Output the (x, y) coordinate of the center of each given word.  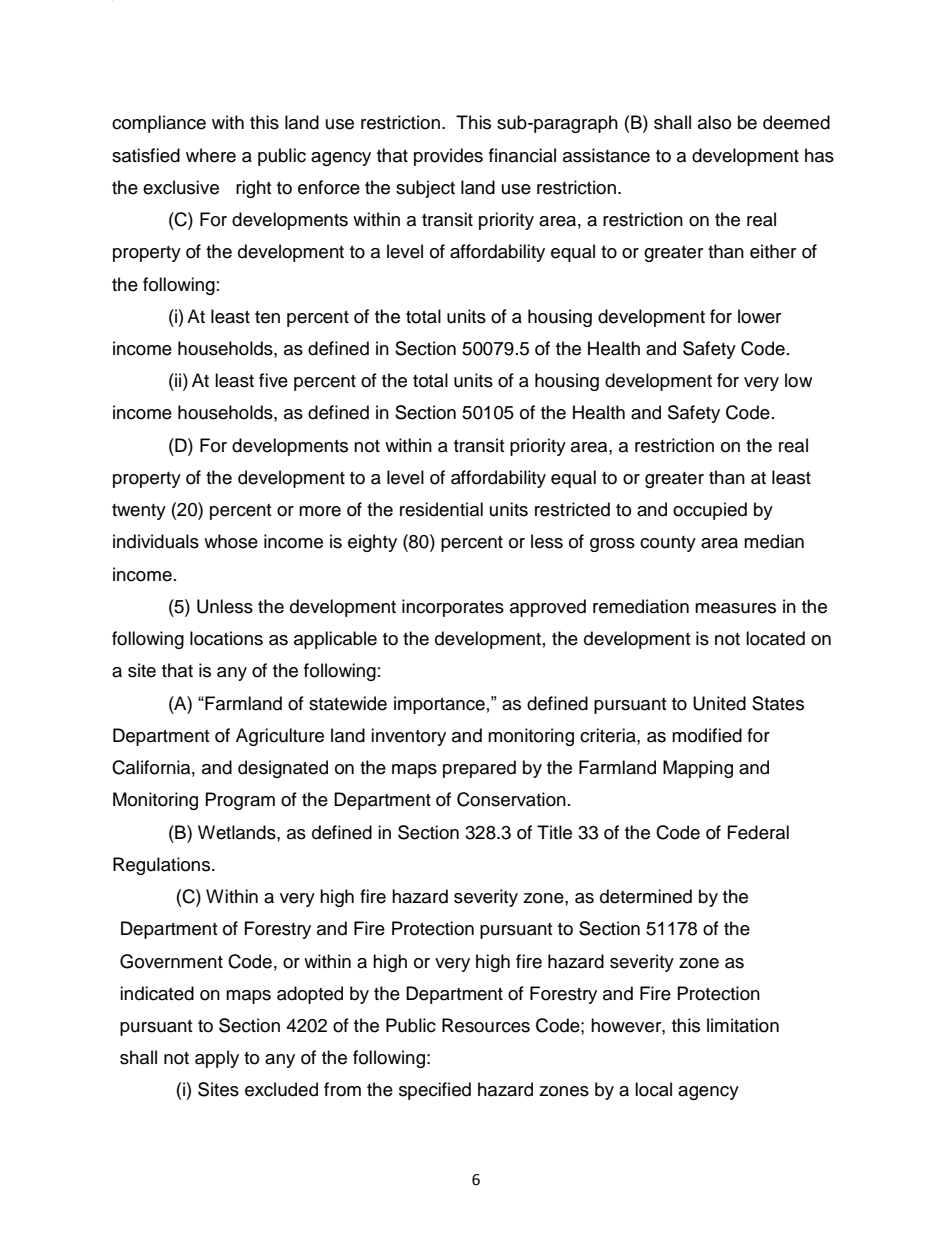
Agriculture (280, 737)
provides (448, 157)
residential (441, 509)
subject (425, 189)
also (714, 122)
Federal (758, 832)
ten (267, 317)
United (719, 703)
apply (217, 1059)
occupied (710, 511)
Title (554, 832)
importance (439, 705)
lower (759, 316)
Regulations (163, 866)
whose (231, 541)
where (211, 155)
